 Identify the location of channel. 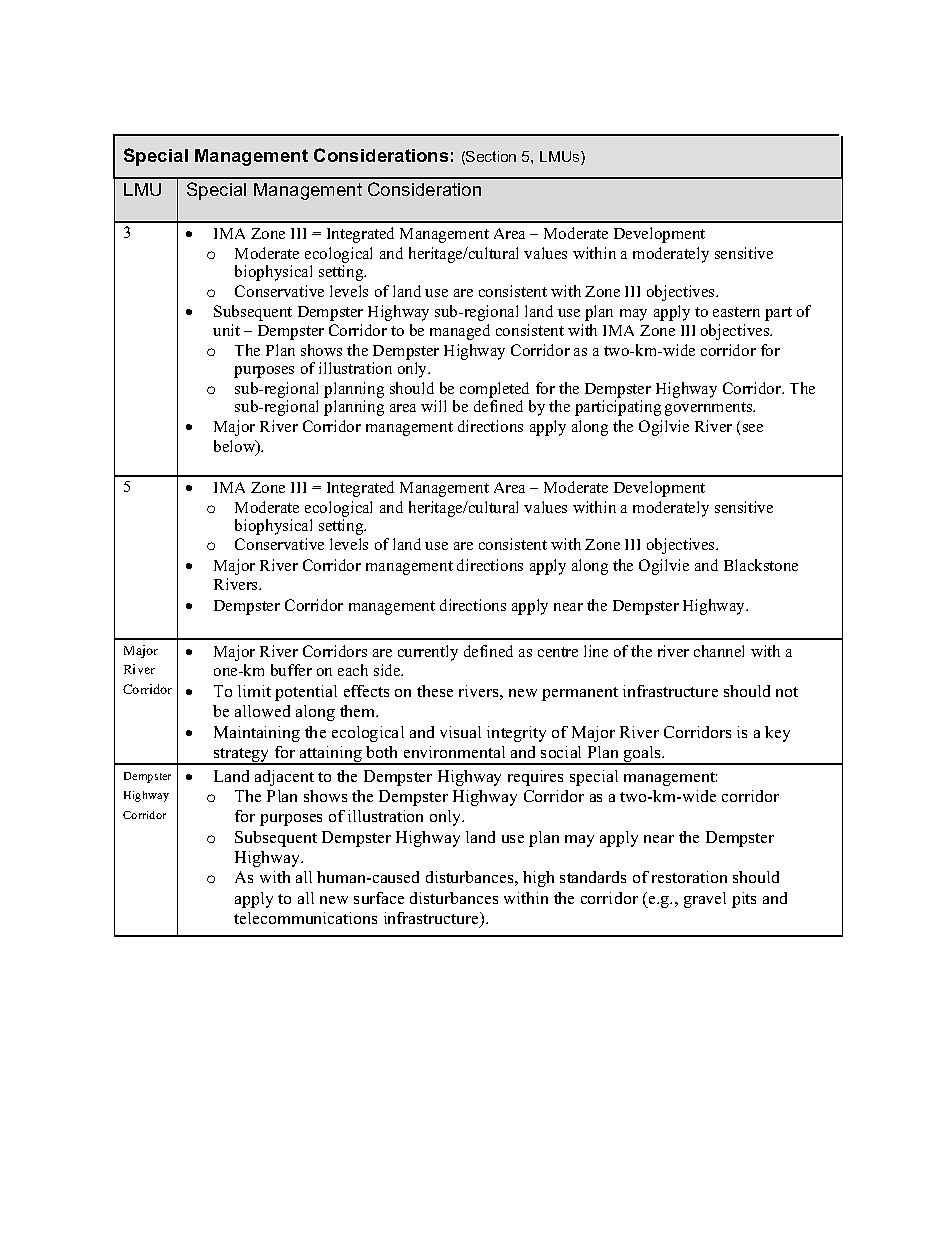
(719, 651).
